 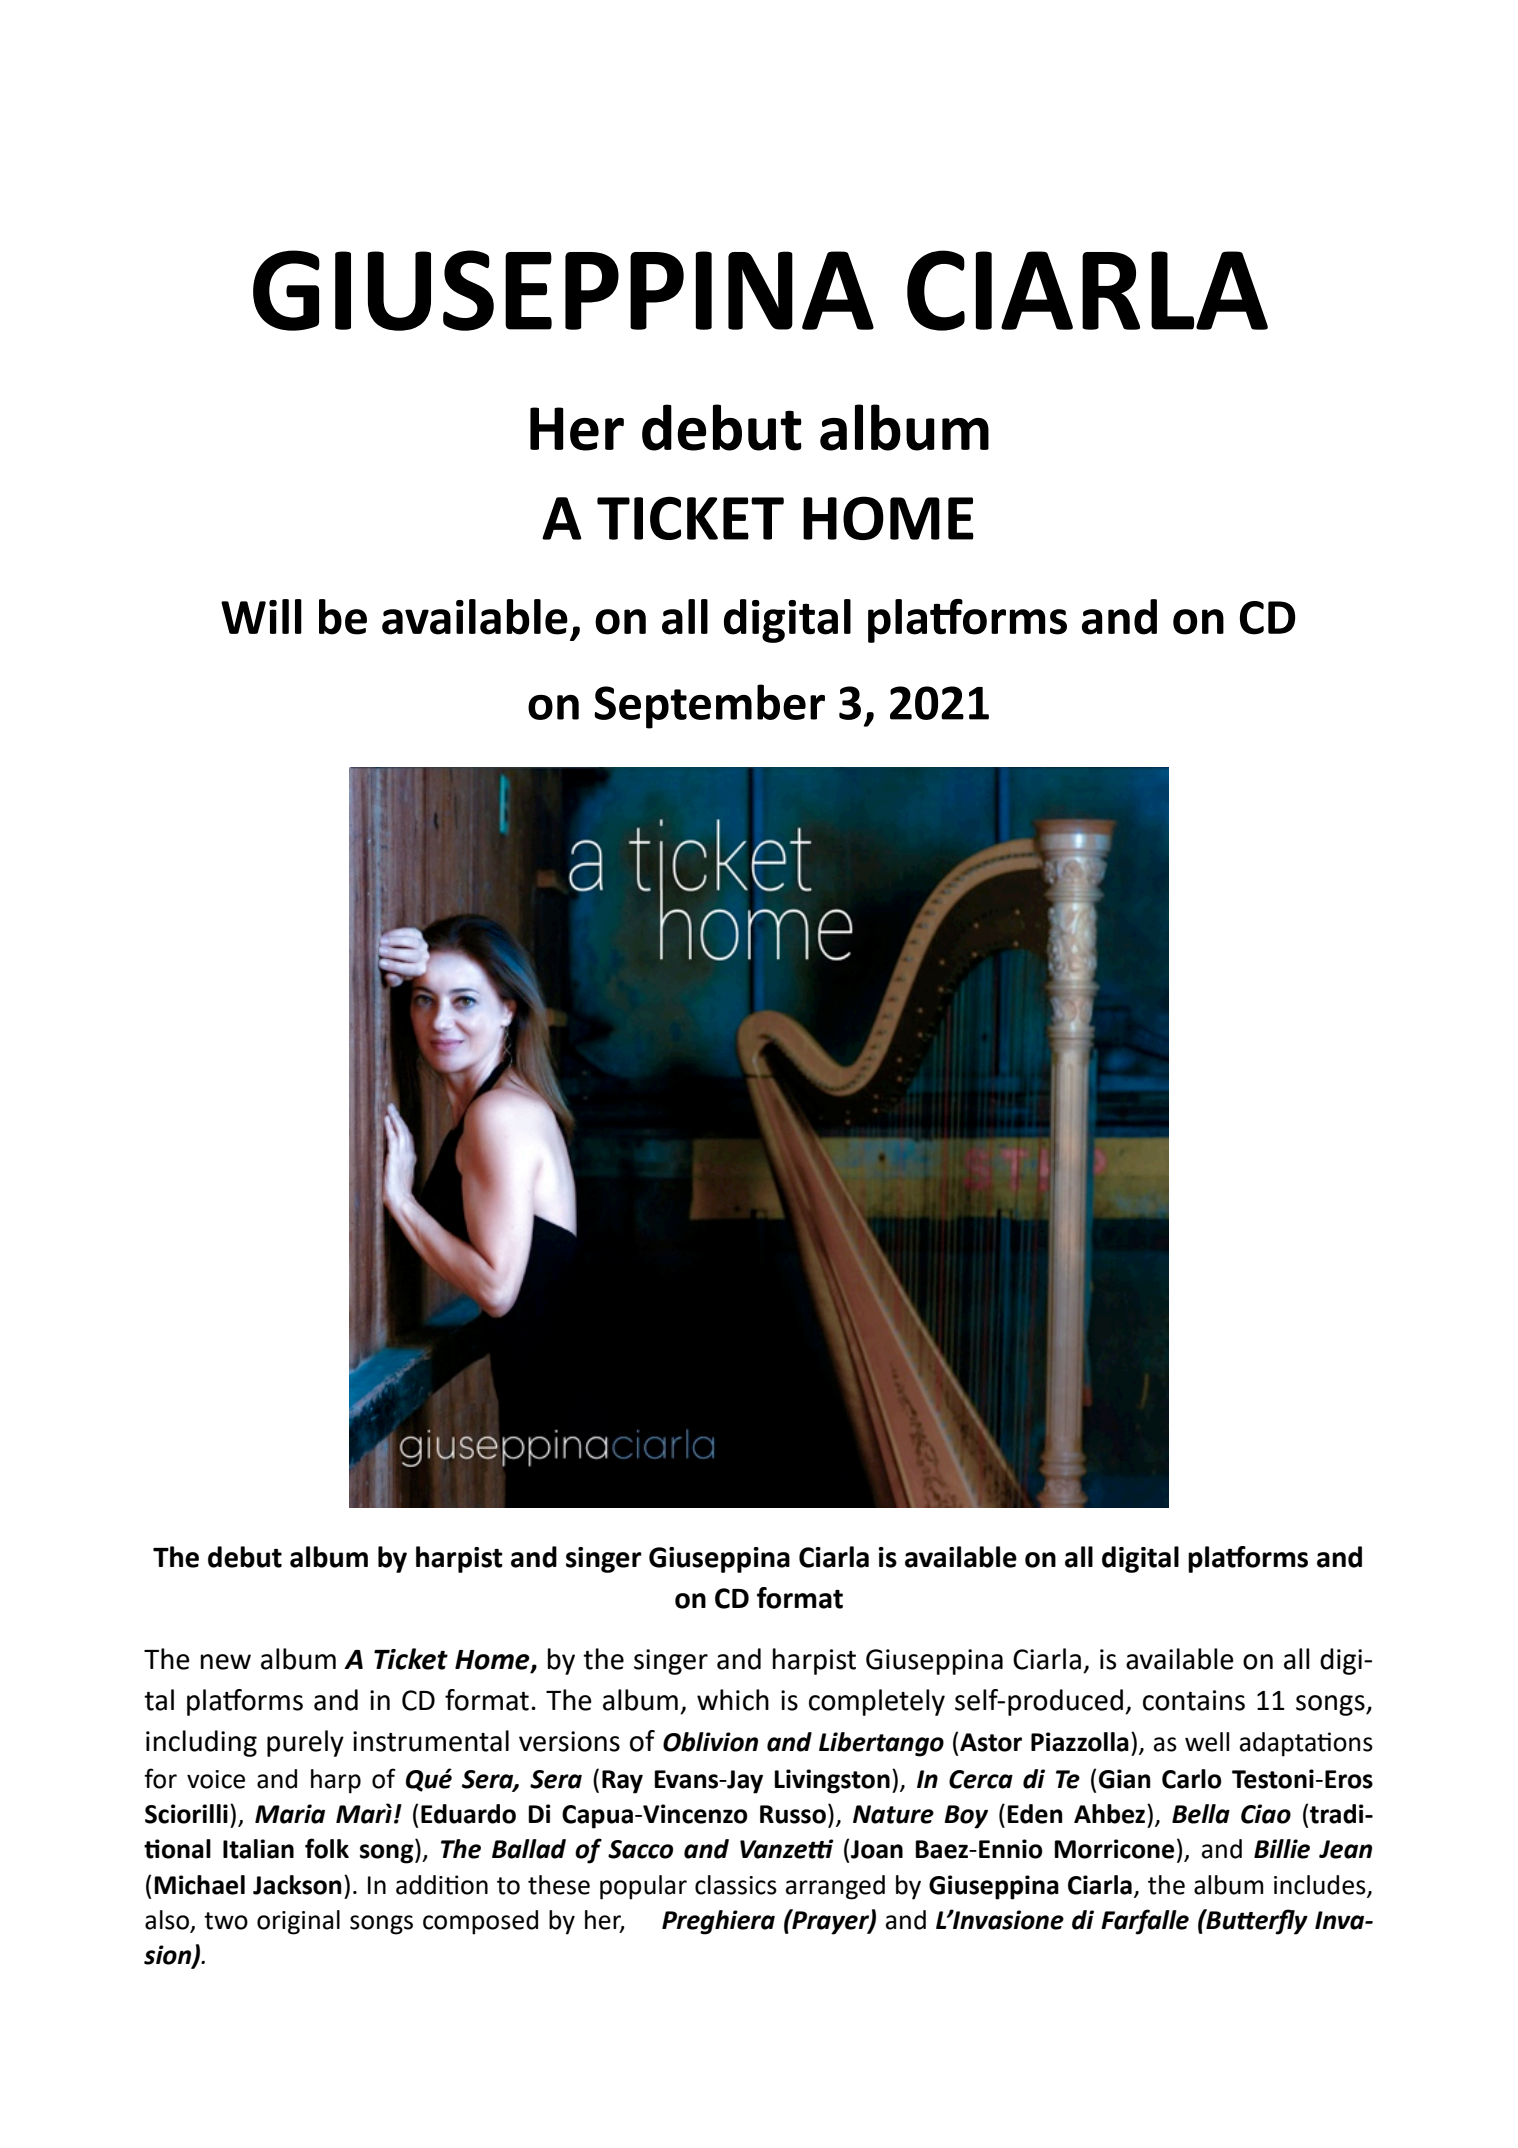 I want to click on Gian, so click(x=1125, y=1779).
